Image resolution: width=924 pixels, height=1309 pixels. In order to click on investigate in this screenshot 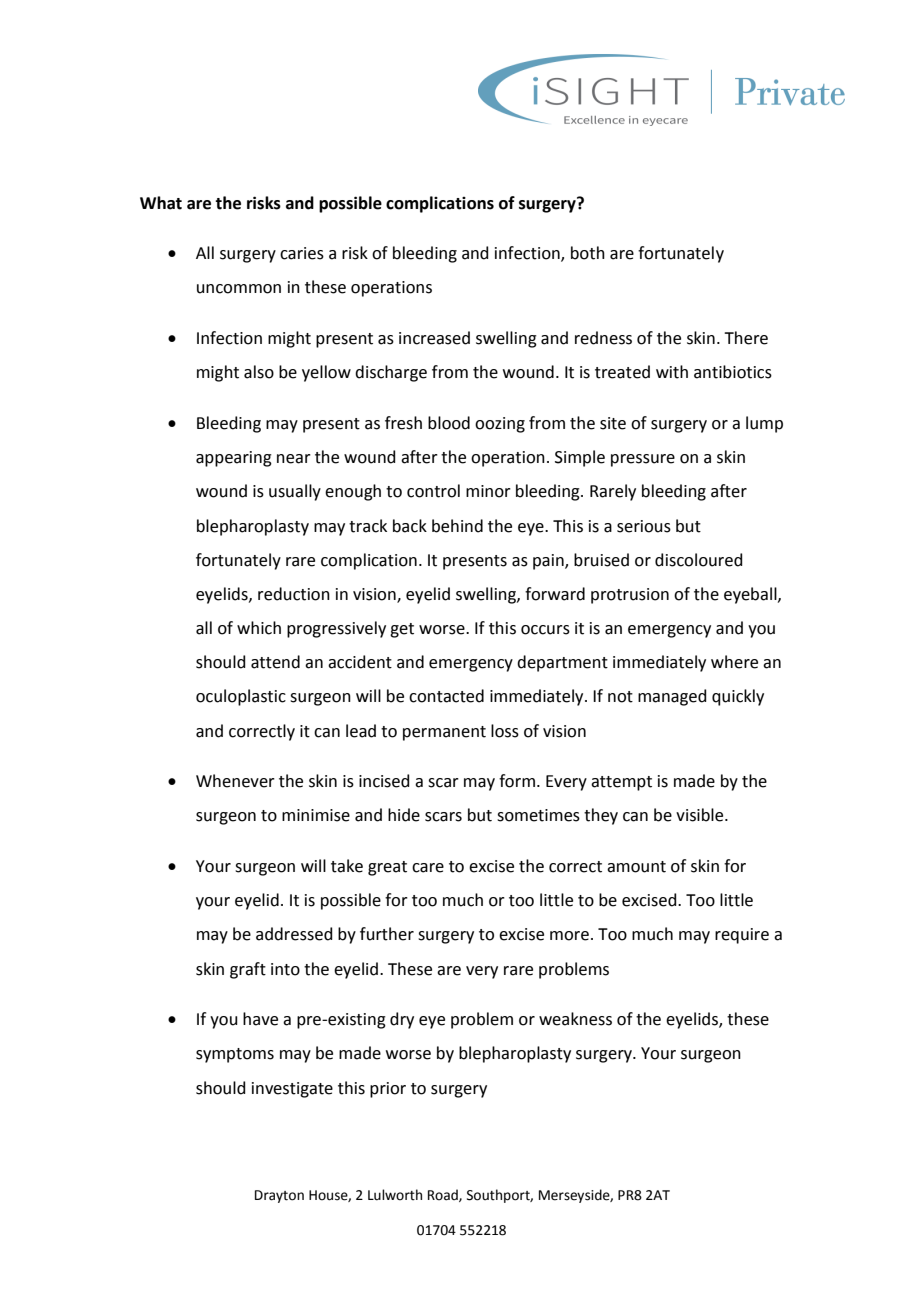, I will do `click(292, 1090)`.
